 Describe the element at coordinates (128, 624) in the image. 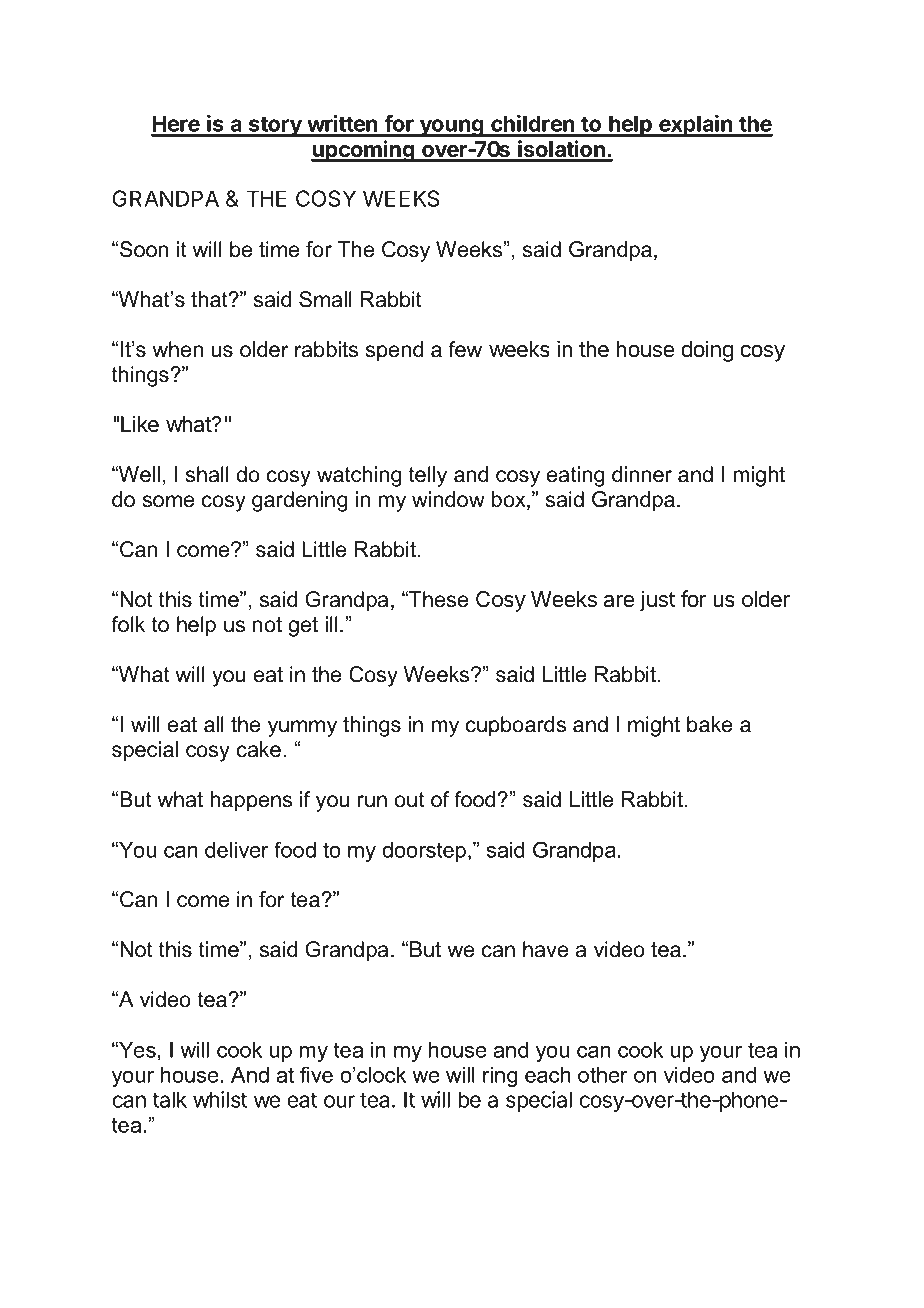

I see `folk` at that location.
